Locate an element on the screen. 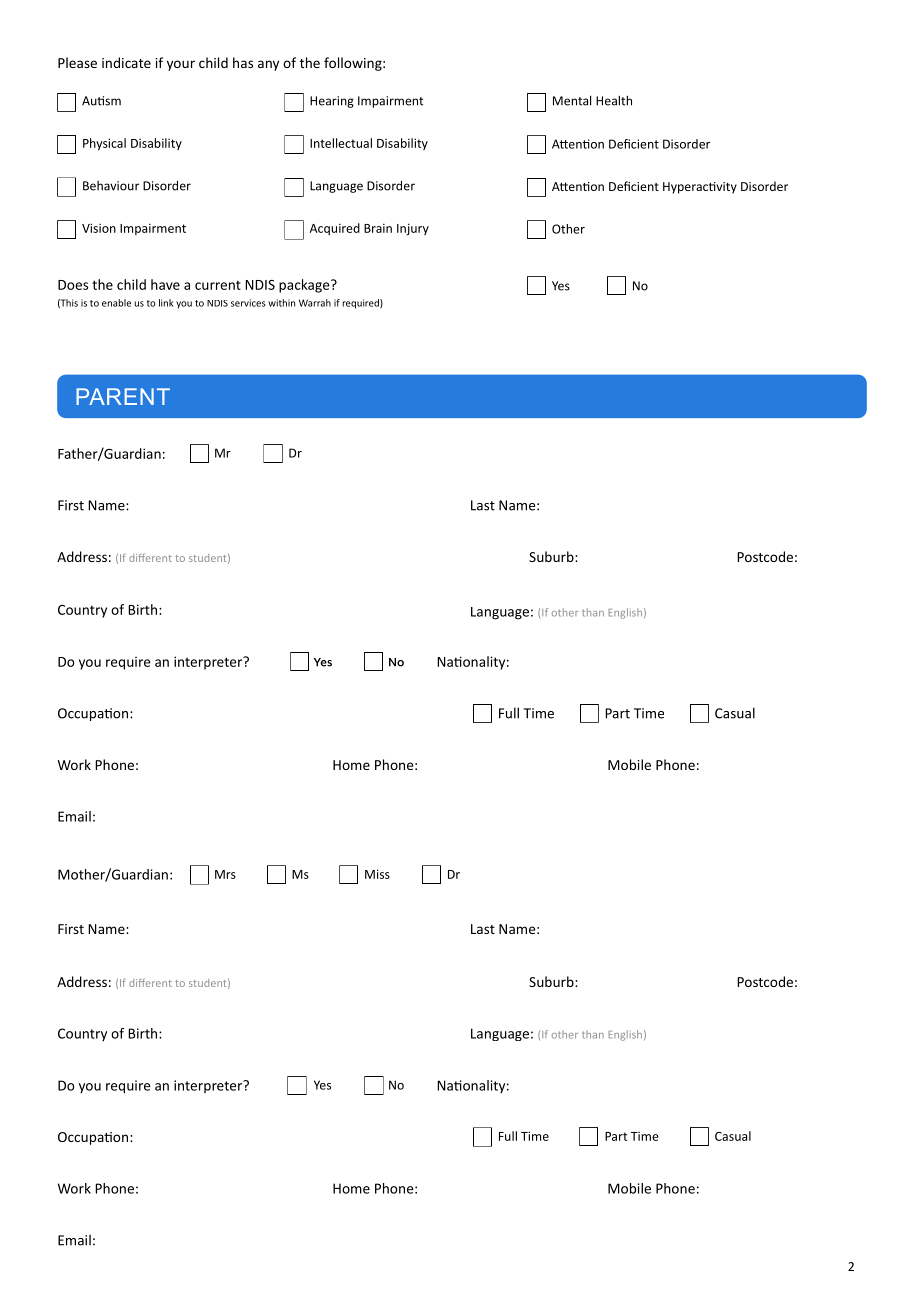 The height and width of the screenshot is (1308, 924). within is located at coordinates (281, 303).
